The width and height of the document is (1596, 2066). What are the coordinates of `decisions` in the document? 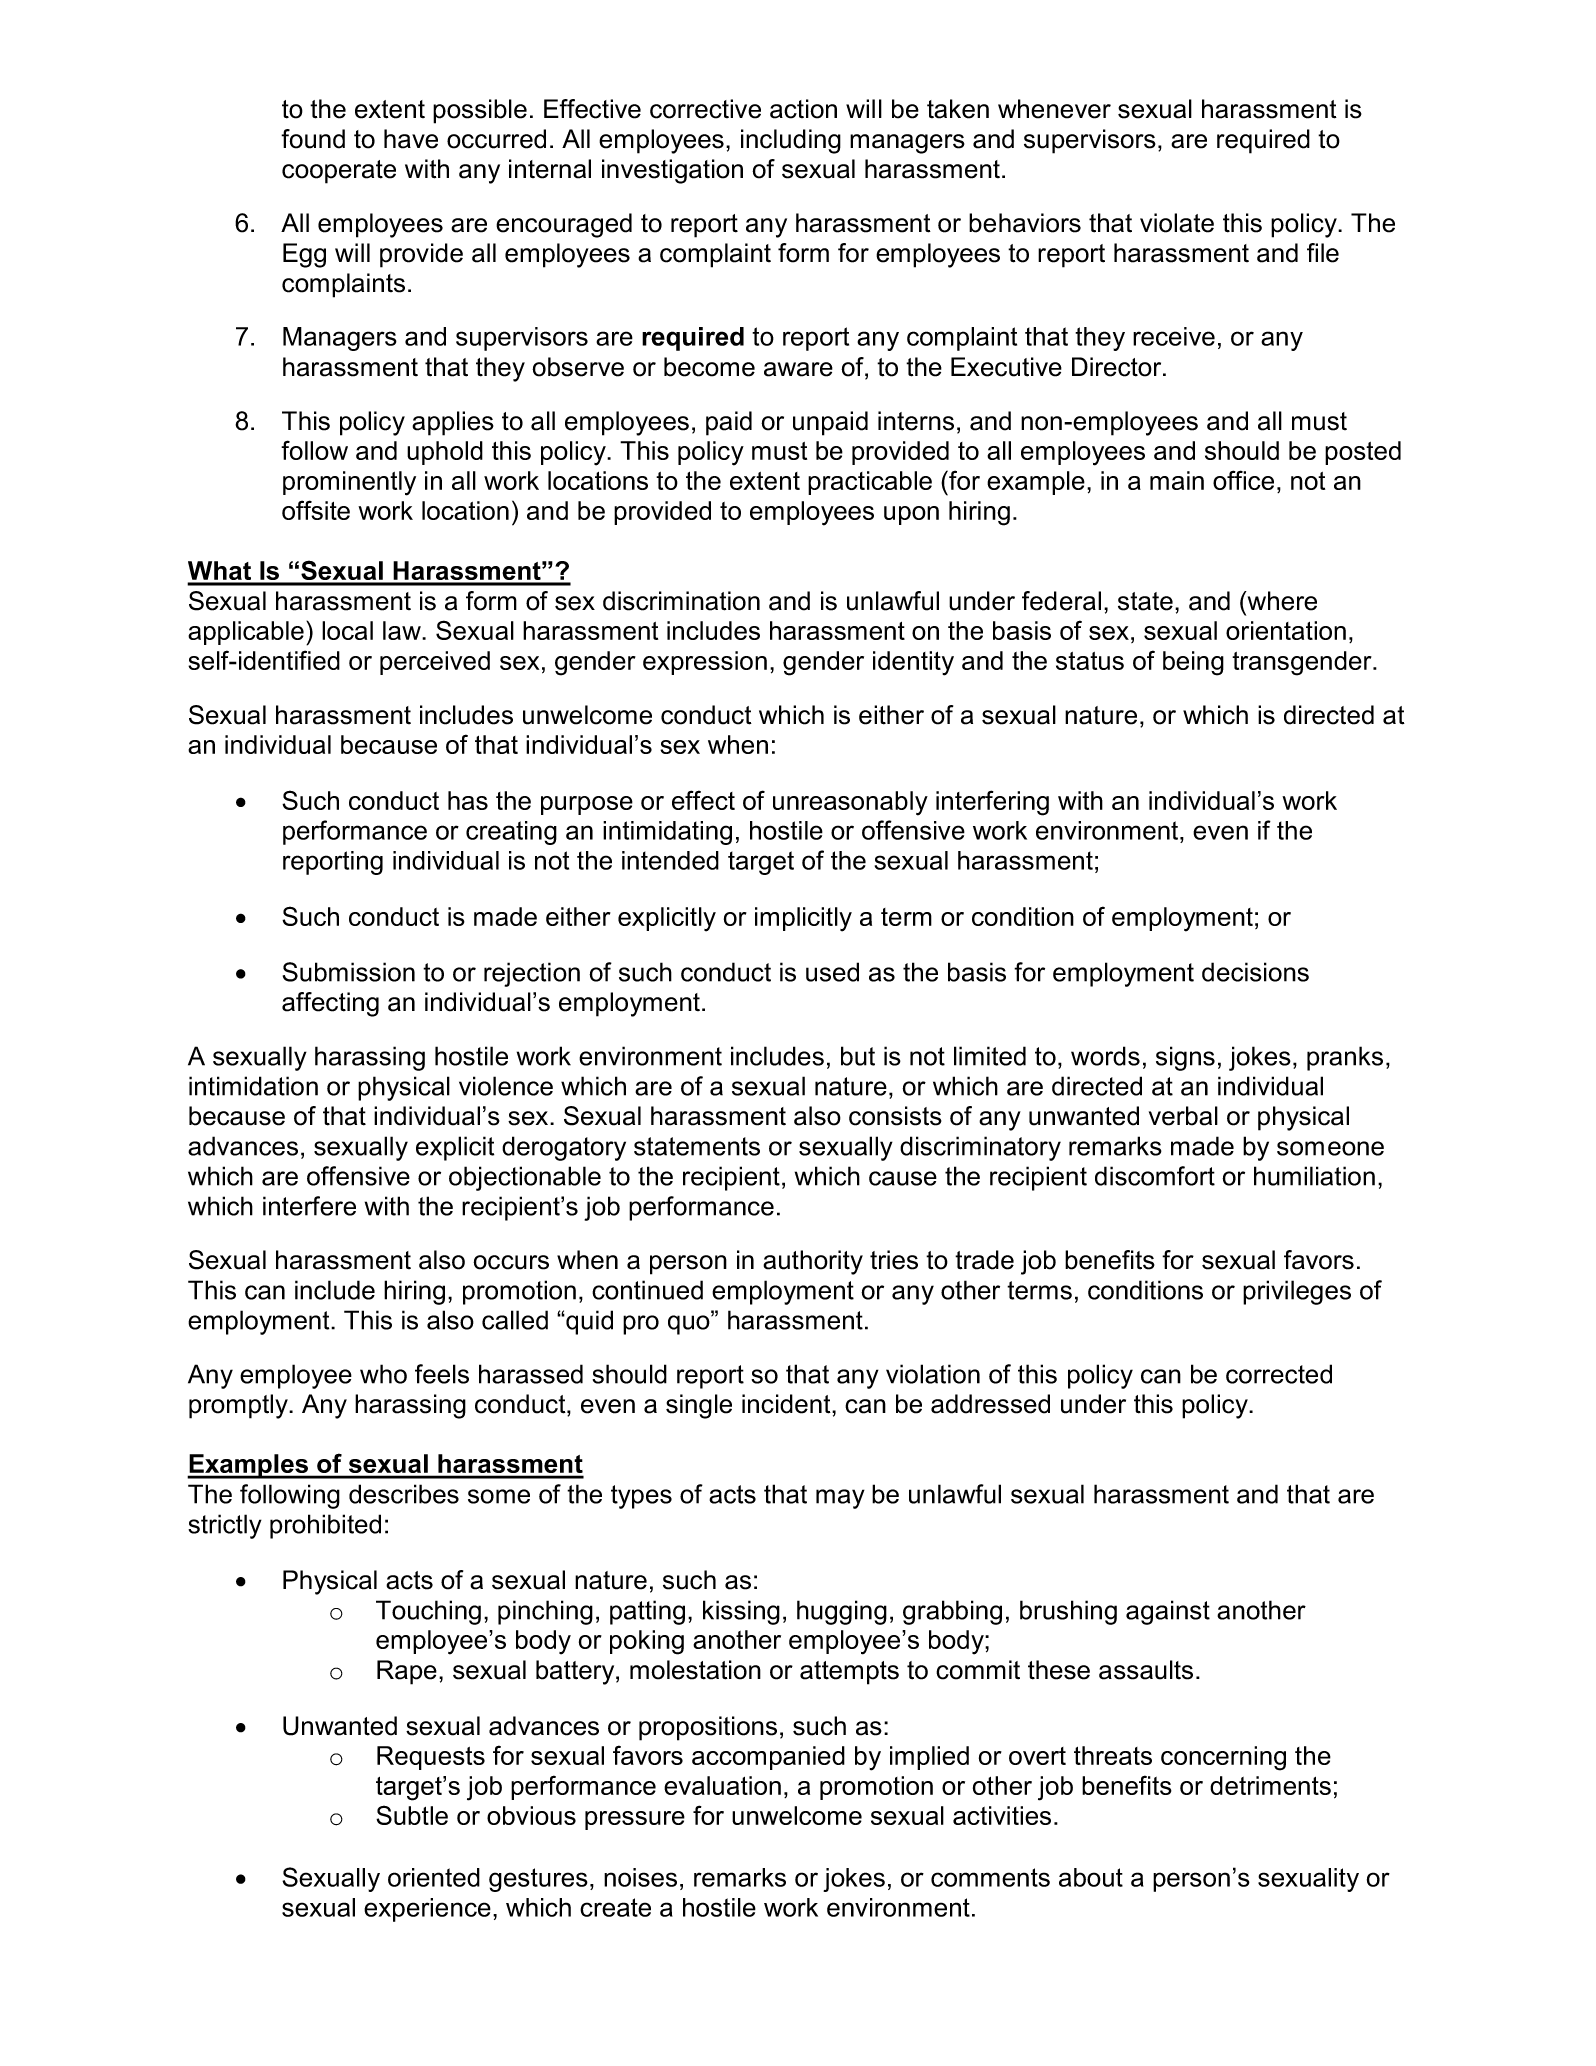 It's located at (1255, 972).
